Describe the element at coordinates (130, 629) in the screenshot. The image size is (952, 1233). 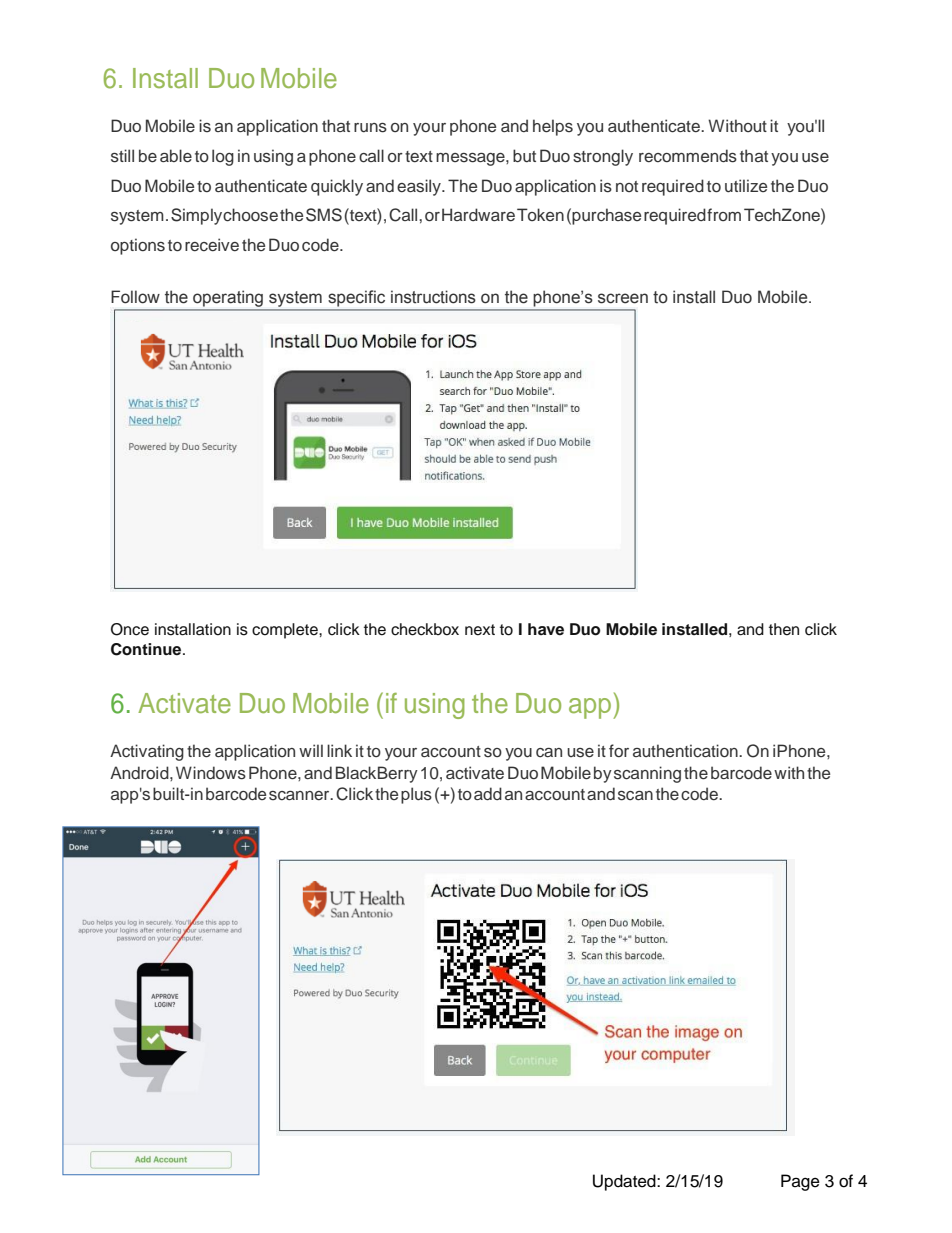
I see `Once` at that location.
